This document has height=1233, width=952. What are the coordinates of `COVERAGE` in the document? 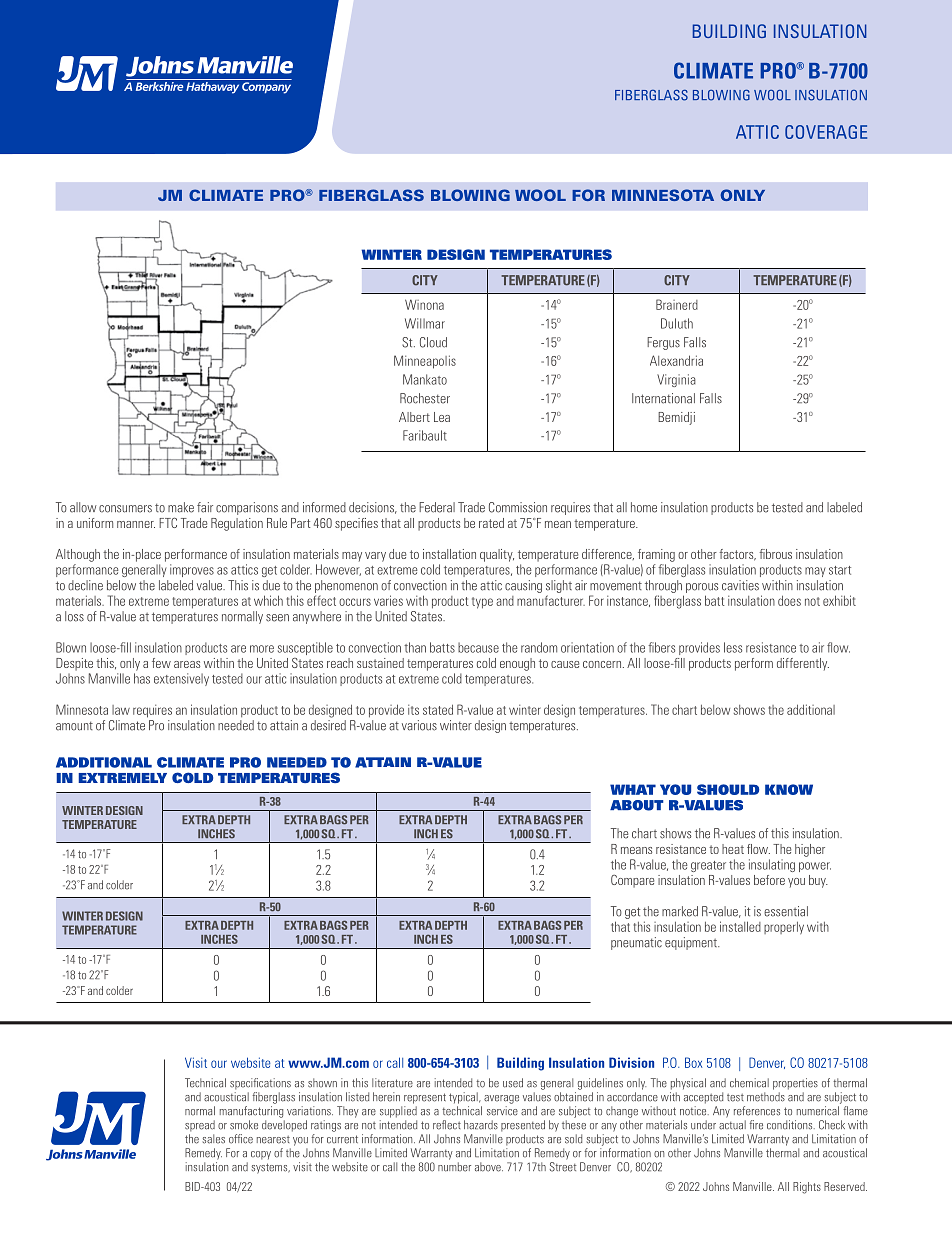 It's located at (826, 132).
